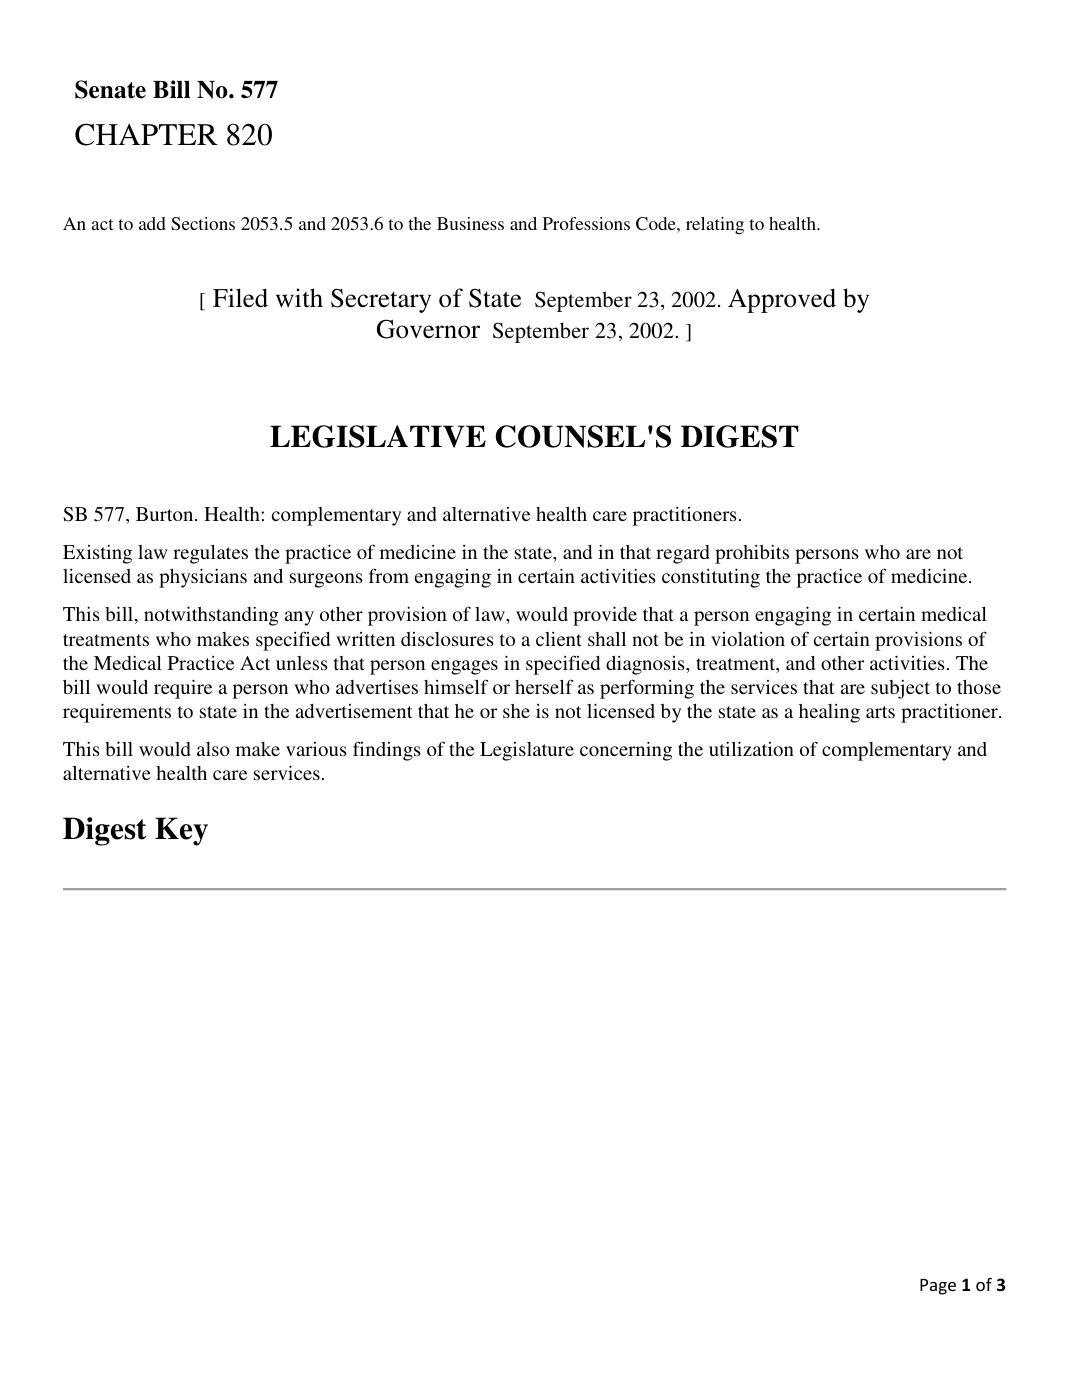 This page has height=1383, width=1069. What do you see at coordinates (683, 554) in the page?
I see `regard` at bounding box center [683, 554].
